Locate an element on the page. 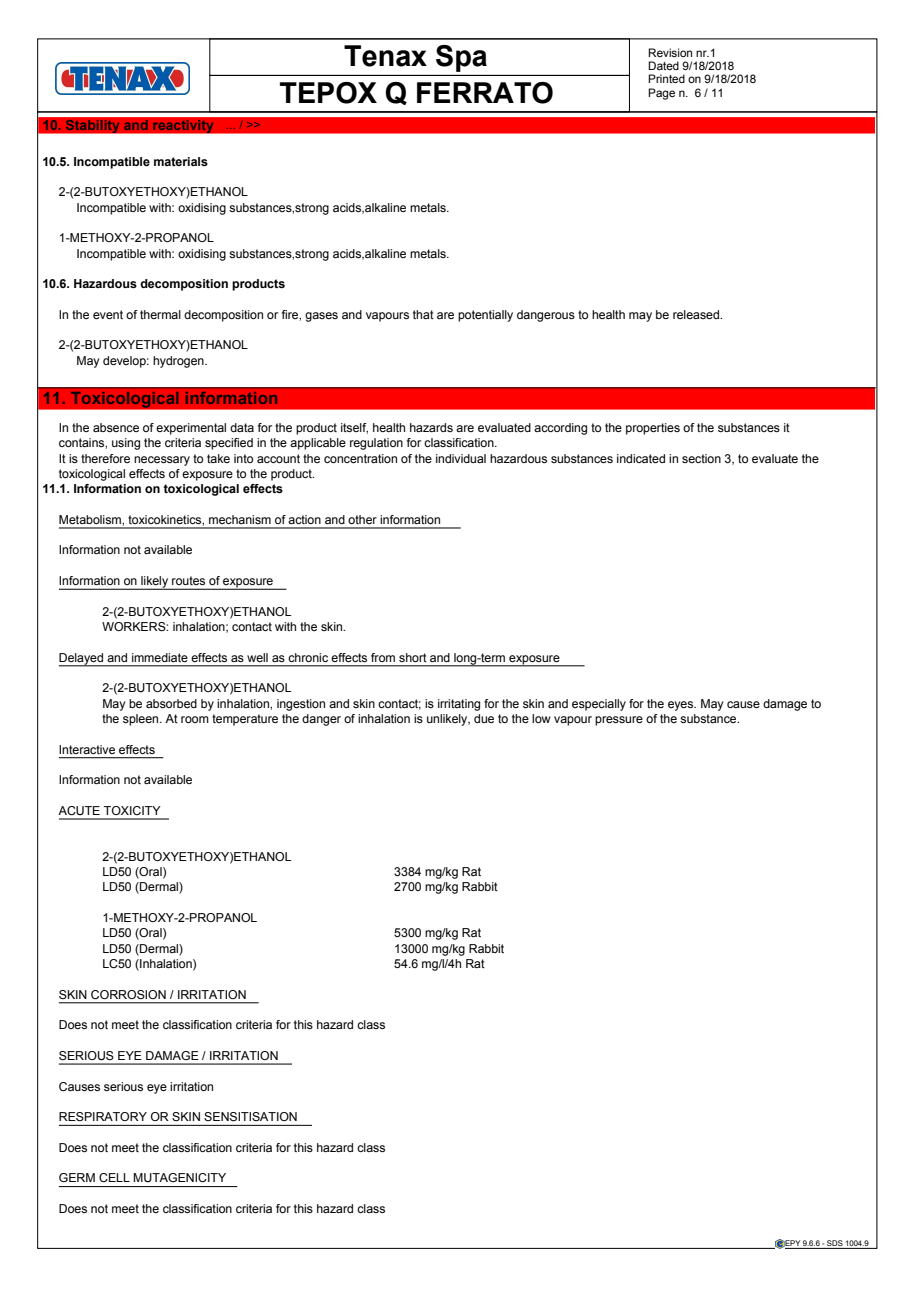 The height and width of the page is (1309, 924). RESPIRATORY is located at coordinates (103, 1116).
